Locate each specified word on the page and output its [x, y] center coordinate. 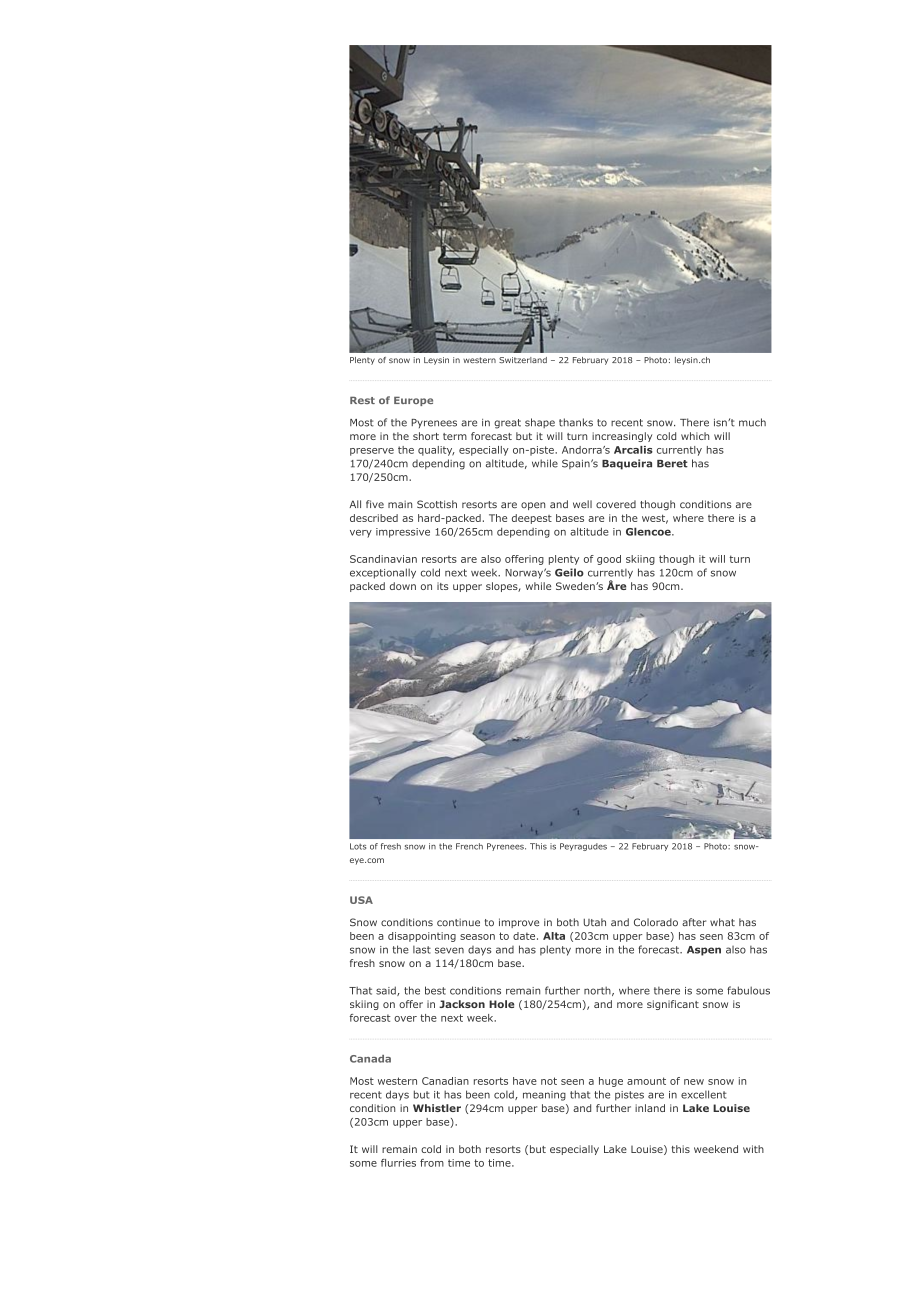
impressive [403, 533]
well [582, 504]
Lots [358, 846]
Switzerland [523, 360]
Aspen [704, 951]
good [609, 560]
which [695, 436]
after [694, 922]
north [597, 990]
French [469, 846]
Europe [413, 401]
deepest [532, 519]
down [403, 586]
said [387, 991]
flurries [398, 1163]
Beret [672, 464]
